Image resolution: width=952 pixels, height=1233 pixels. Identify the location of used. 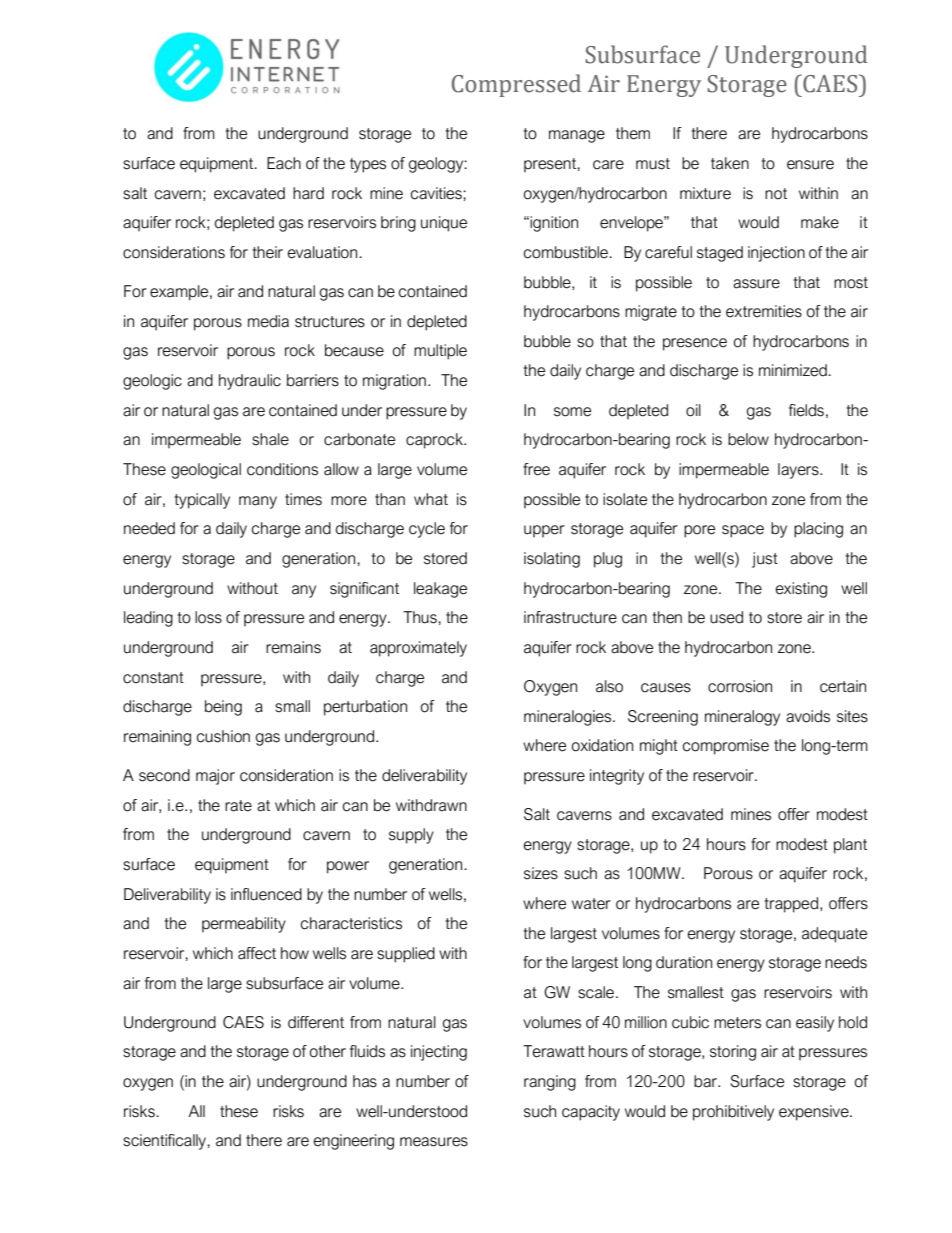
(726, 617).
